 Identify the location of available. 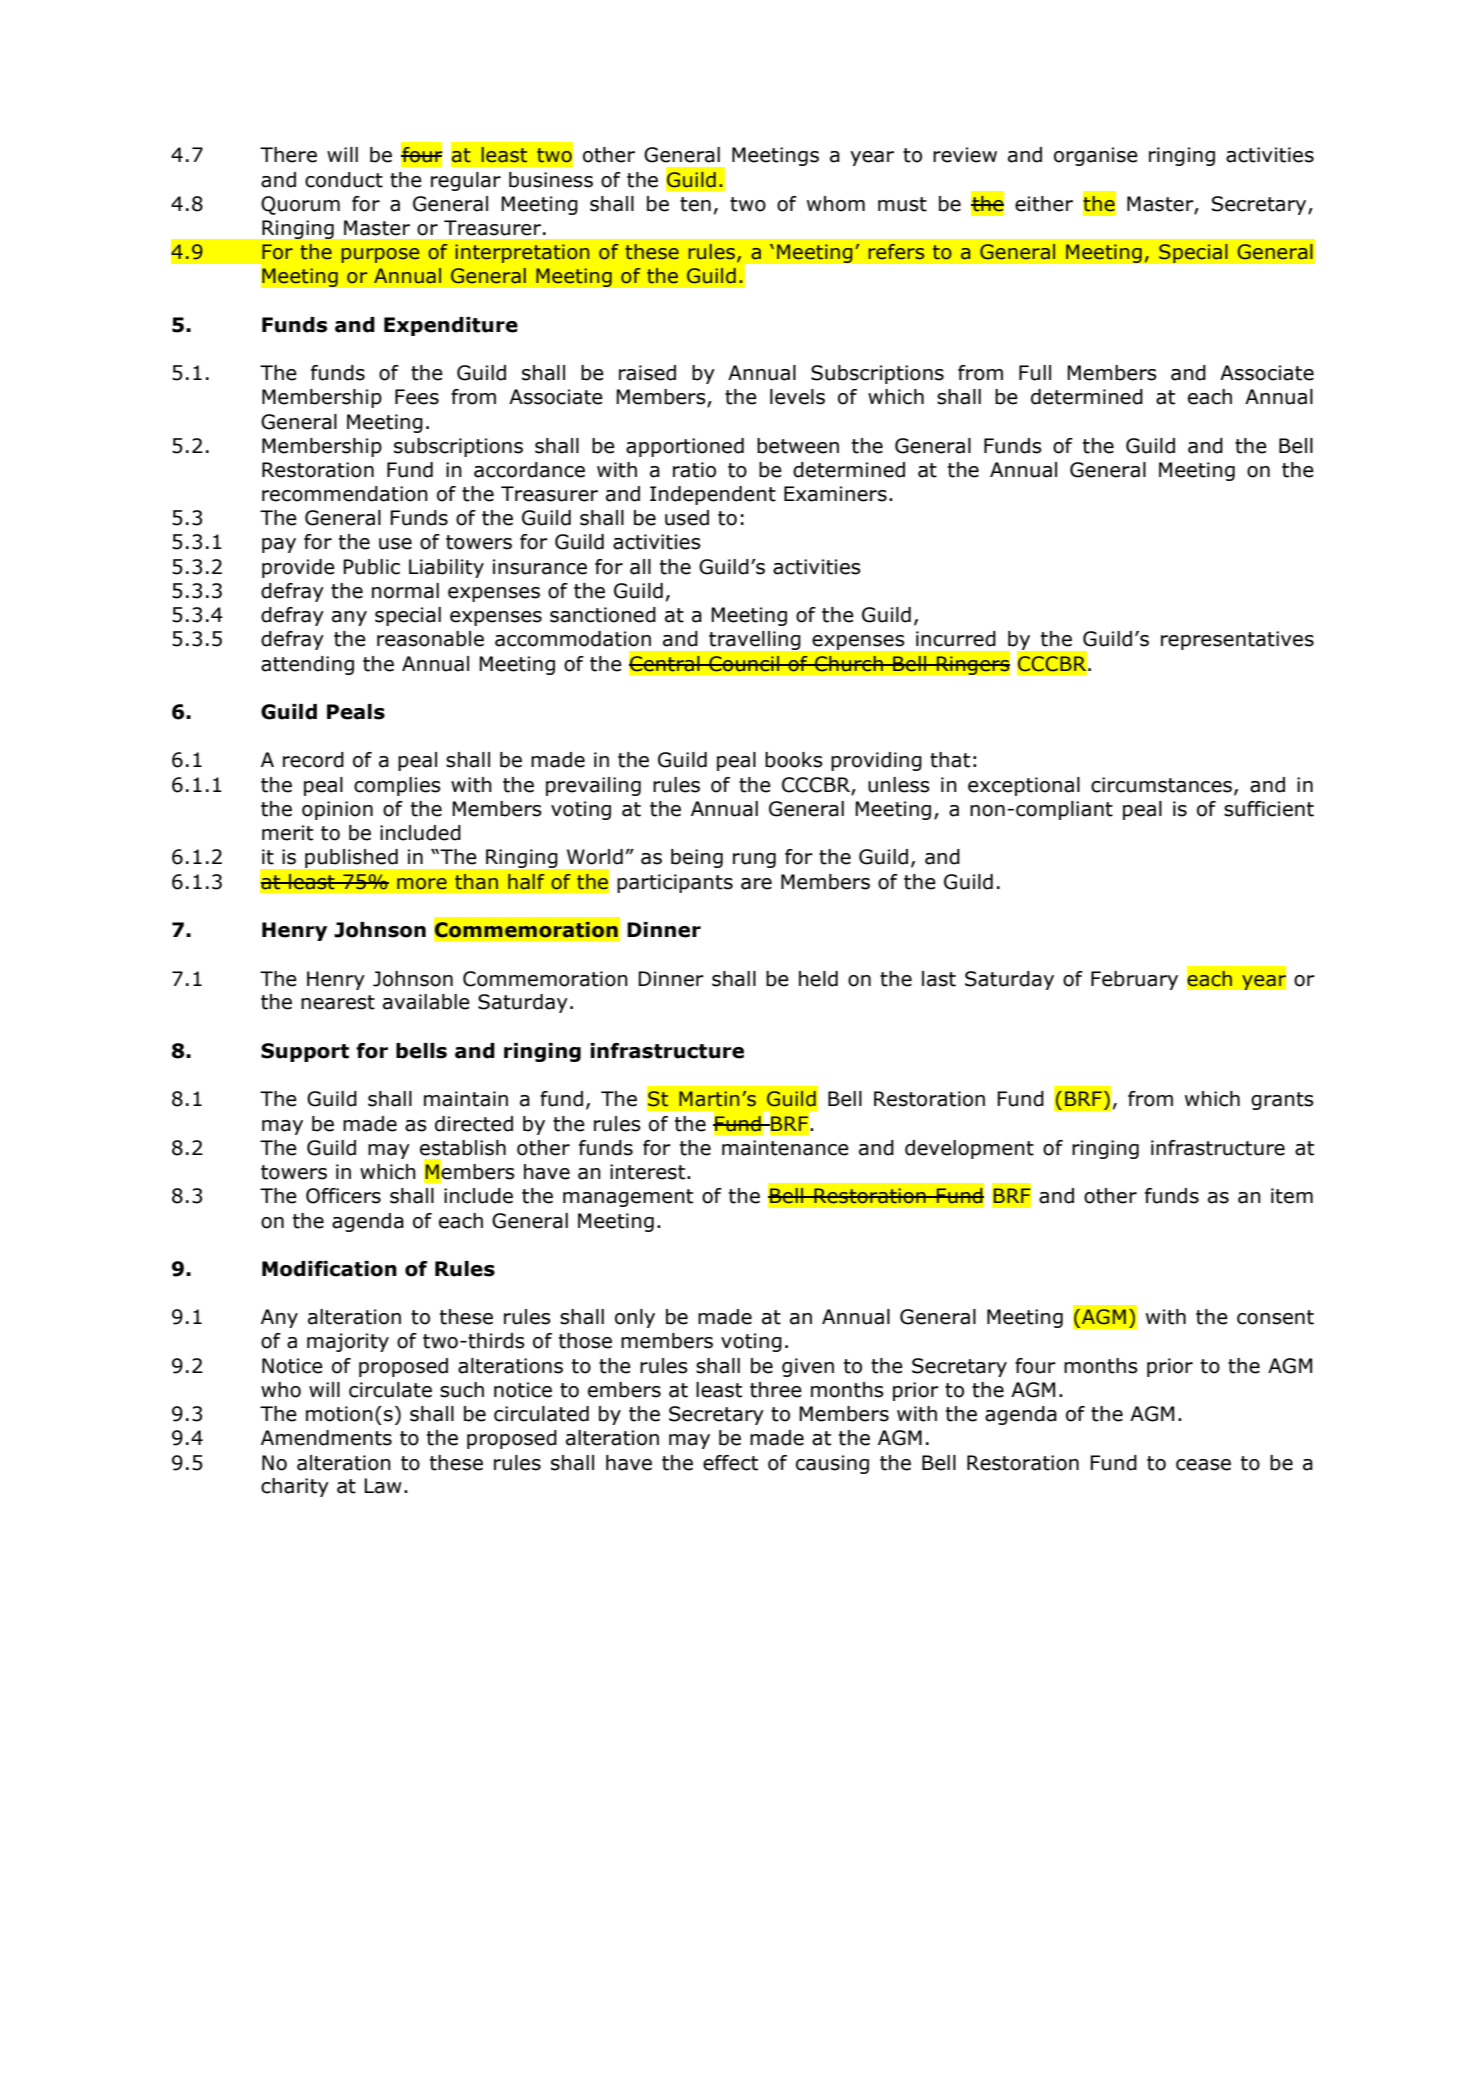
(426, 1002).
